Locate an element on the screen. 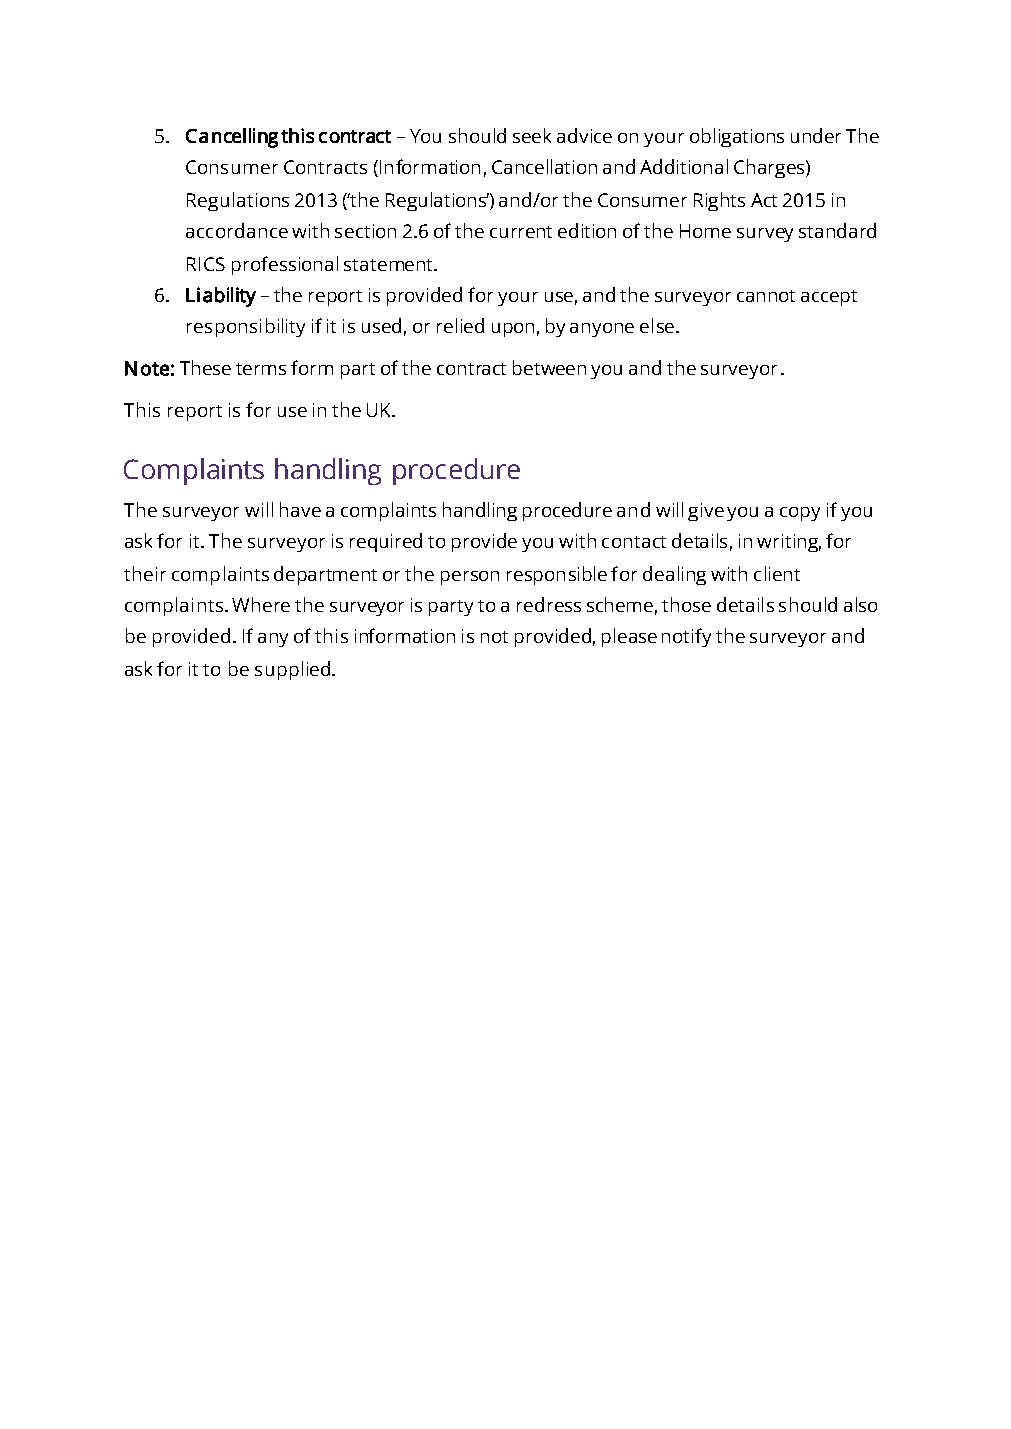 Image resolution: width=1011 pixels, height=1429 pixels. between is located at coordinates (549, 367).
